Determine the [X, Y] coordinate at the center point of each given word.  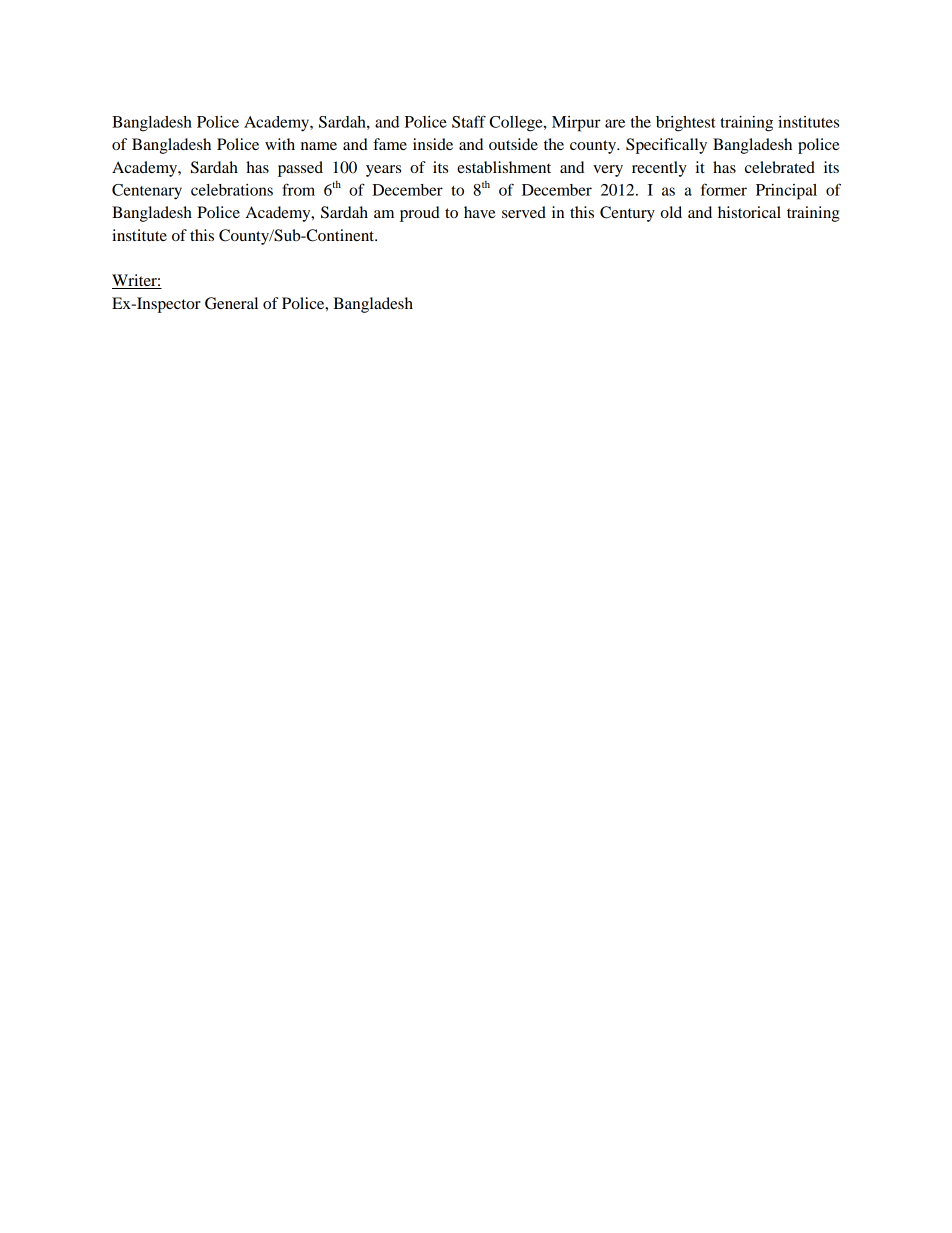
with [280, 144]
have [480, 212]
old [671, 212]
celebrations [232, 190]
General [231, 303]
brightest [686, 124]
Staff [469, 121]
